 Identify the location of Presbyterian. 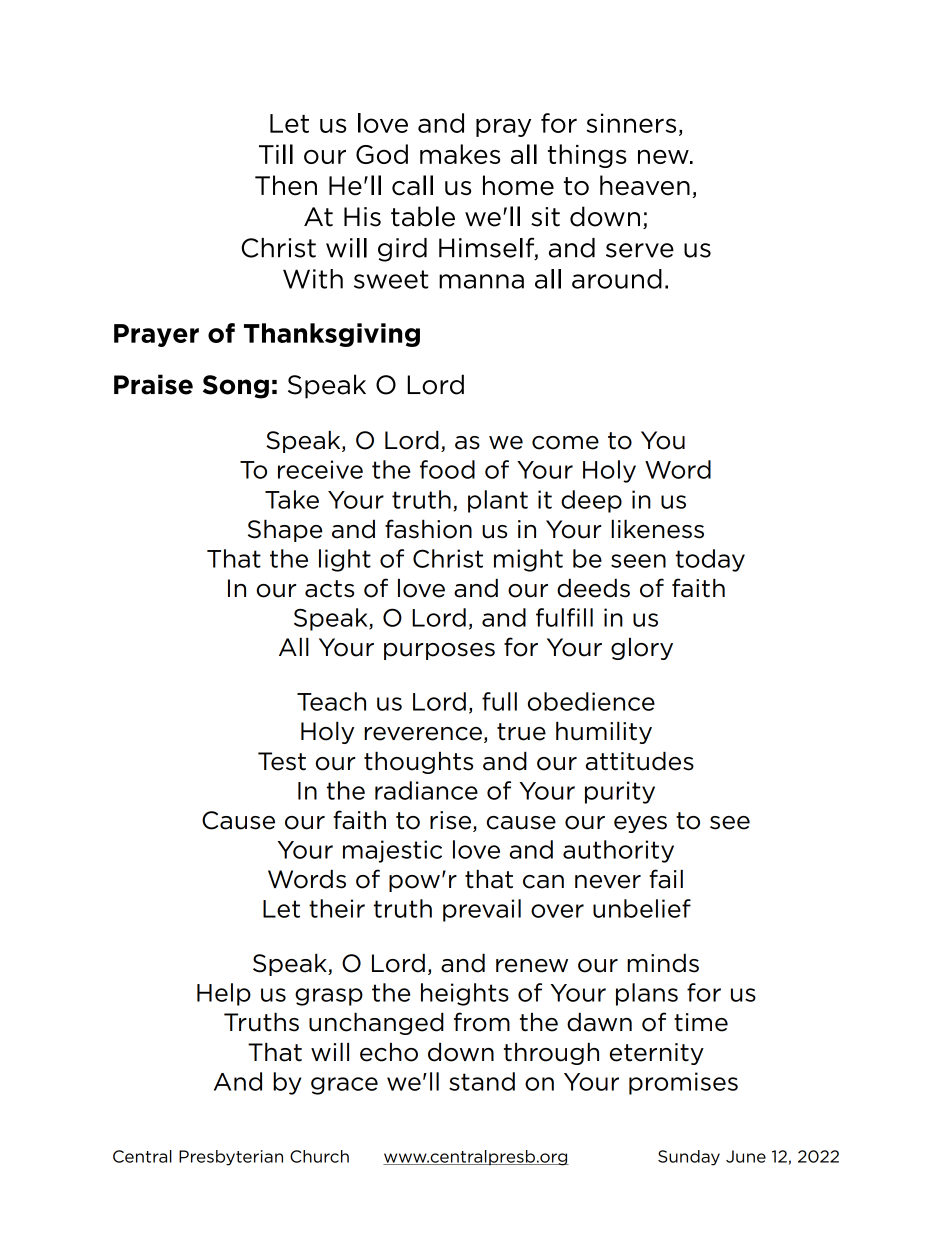
(231, 1158).
